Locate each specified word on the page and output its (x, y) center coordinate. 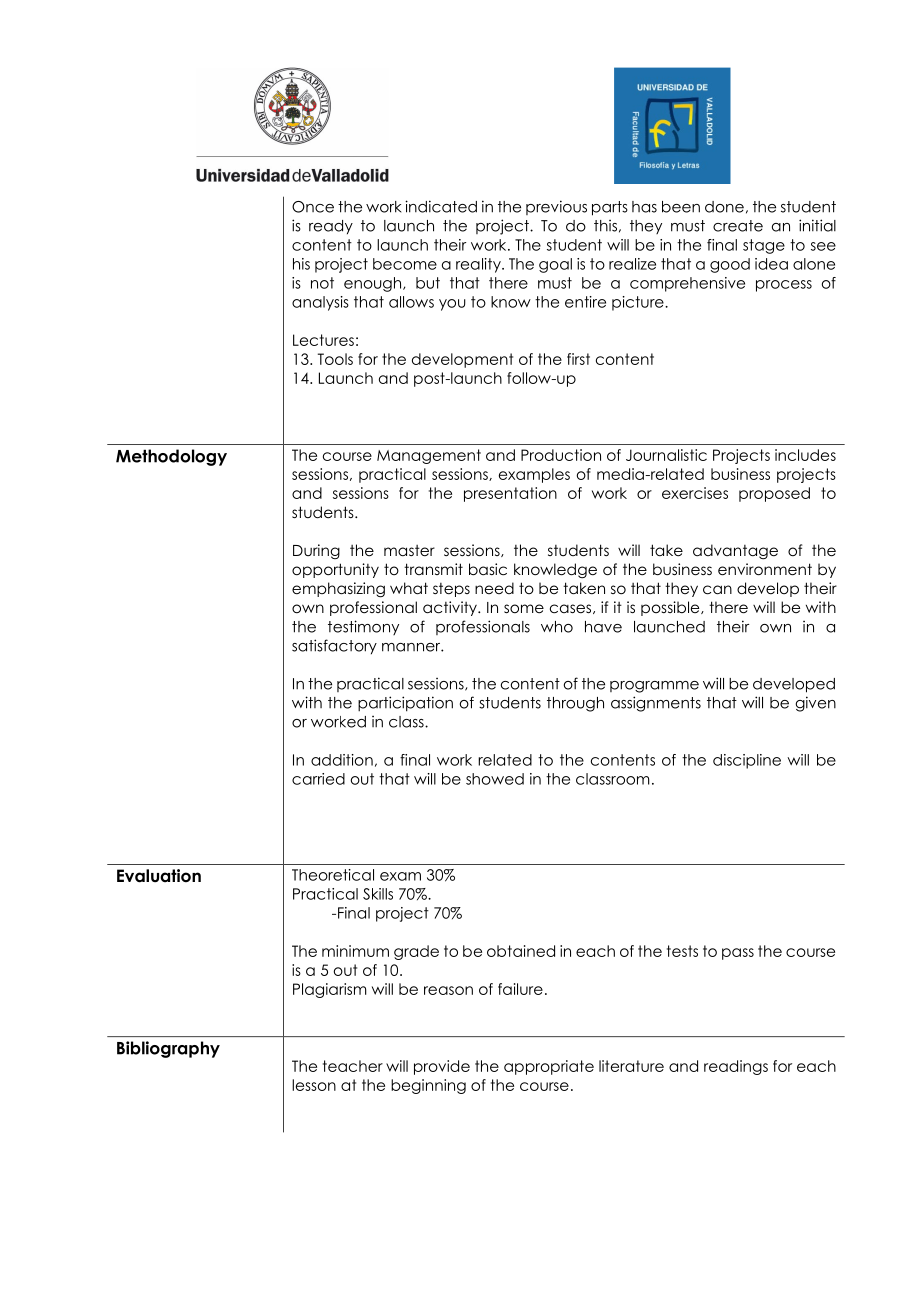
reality (479, 265)
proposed (774, 494)
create (738, 226)
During (316, 551)
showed (495, 779)
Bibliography (168, 1049)
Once (313, 207)
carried (318, 779)
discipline (747, 761)
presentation (510, 494)
